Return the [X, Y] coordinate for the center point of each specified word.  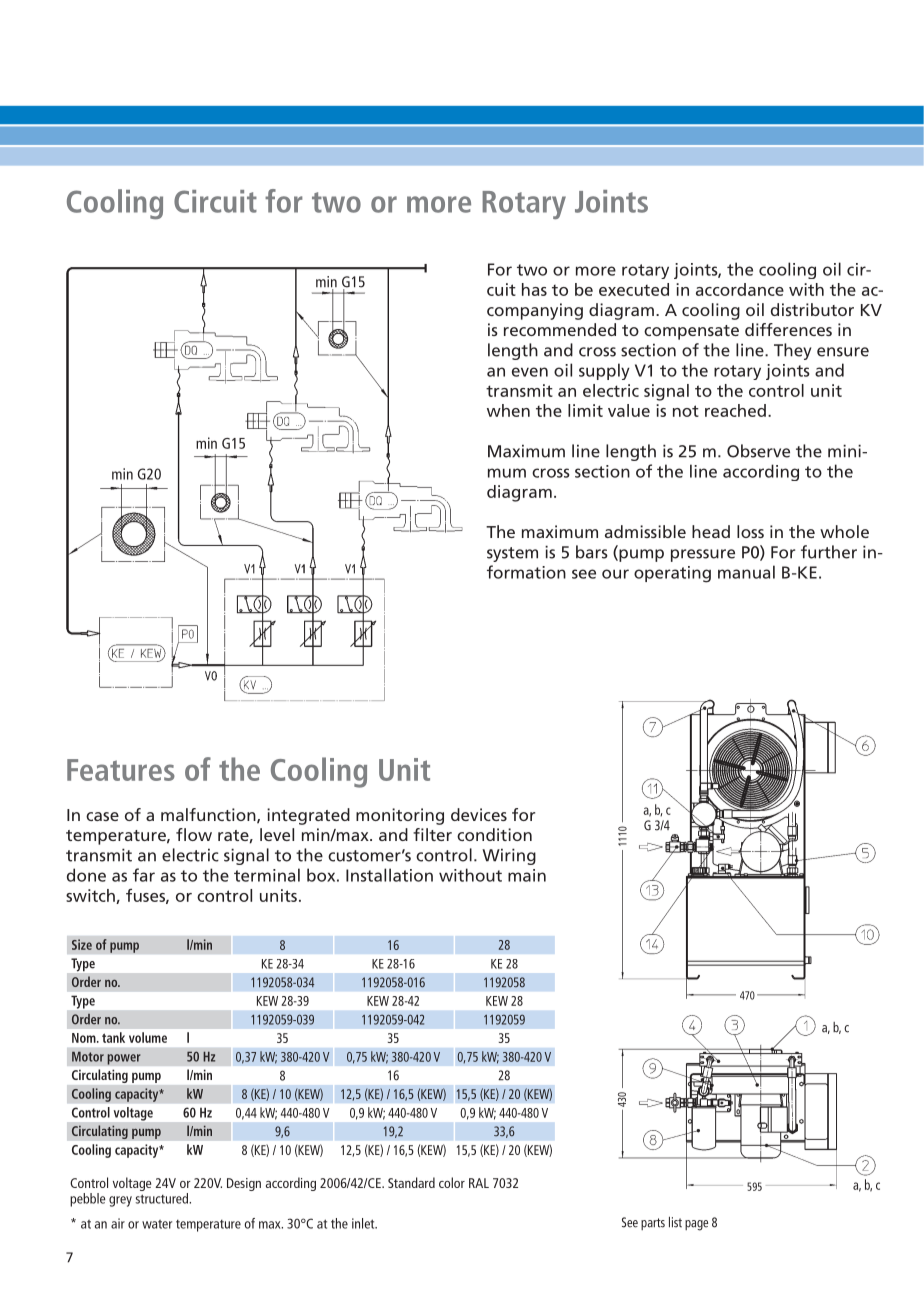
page [696, 1225]
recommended [560, 329]
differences [788, 329]
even [530, 372]
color [452, 1182]
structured [163, 1198]
